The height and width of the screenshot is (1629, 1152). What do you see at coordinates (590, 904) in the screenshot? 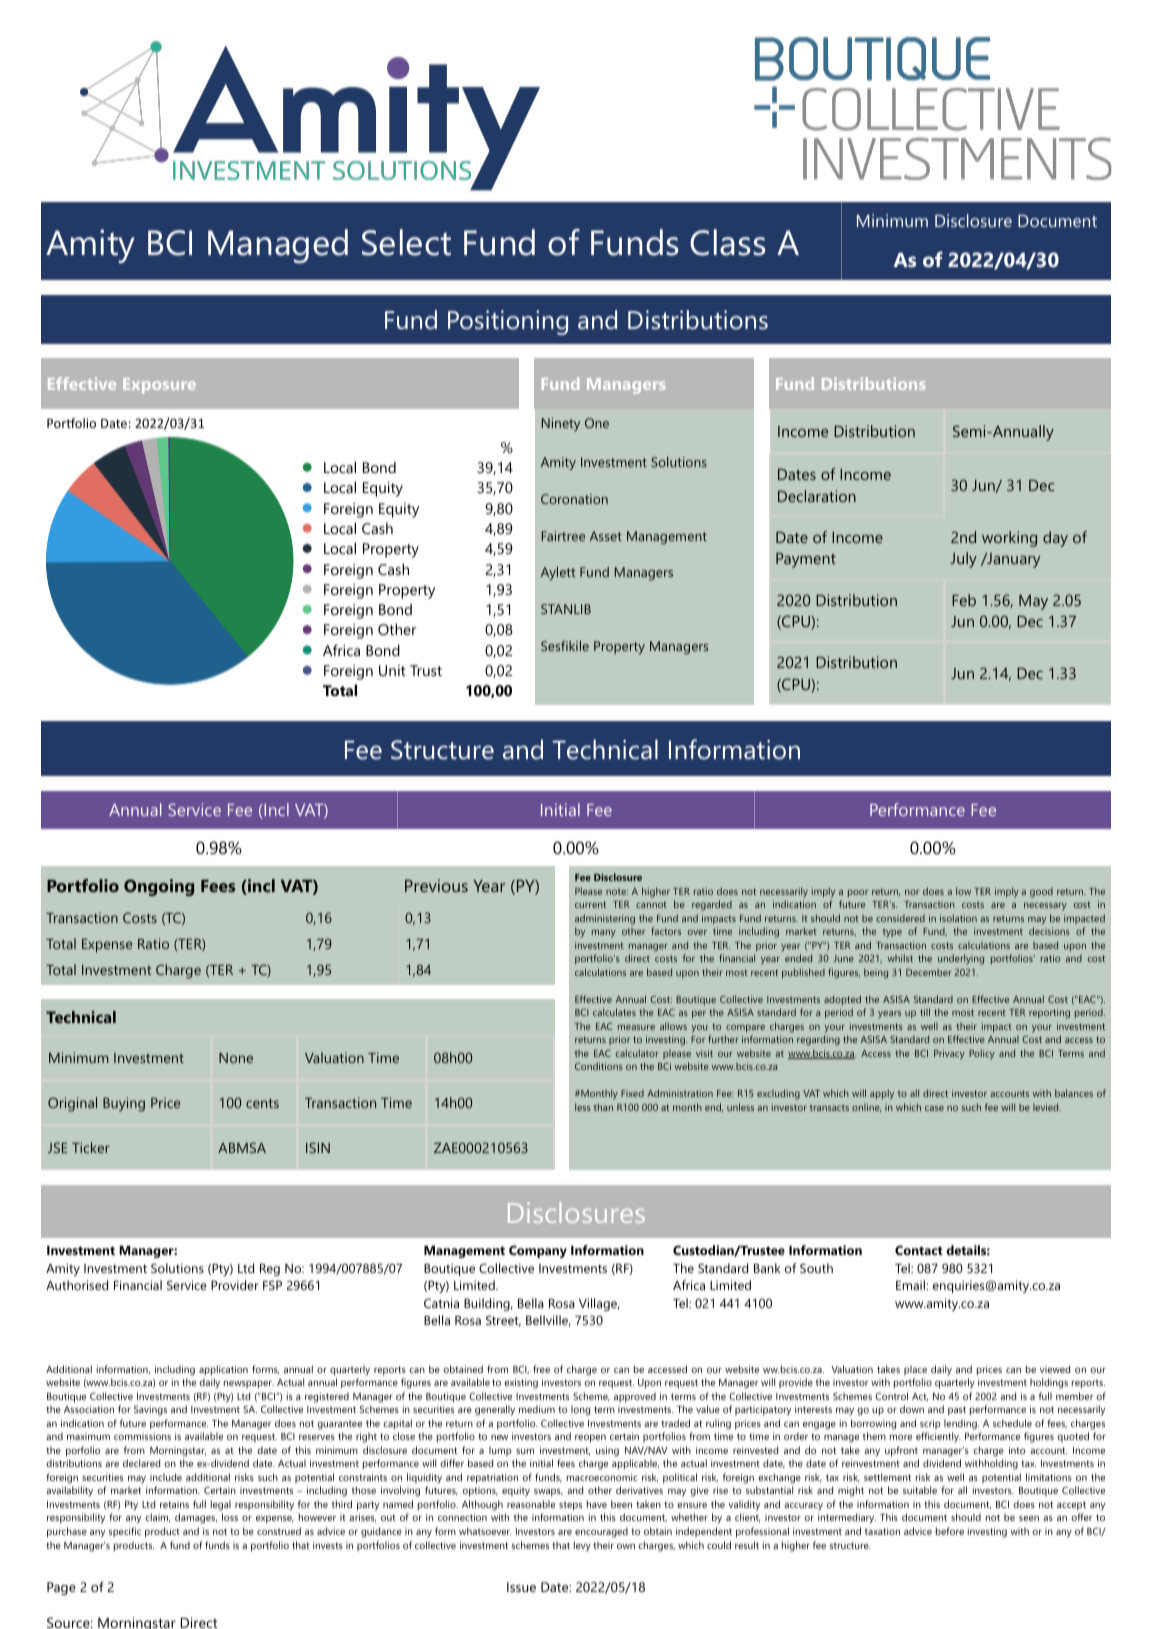
I see `current` at bounding box center [590, 904].
